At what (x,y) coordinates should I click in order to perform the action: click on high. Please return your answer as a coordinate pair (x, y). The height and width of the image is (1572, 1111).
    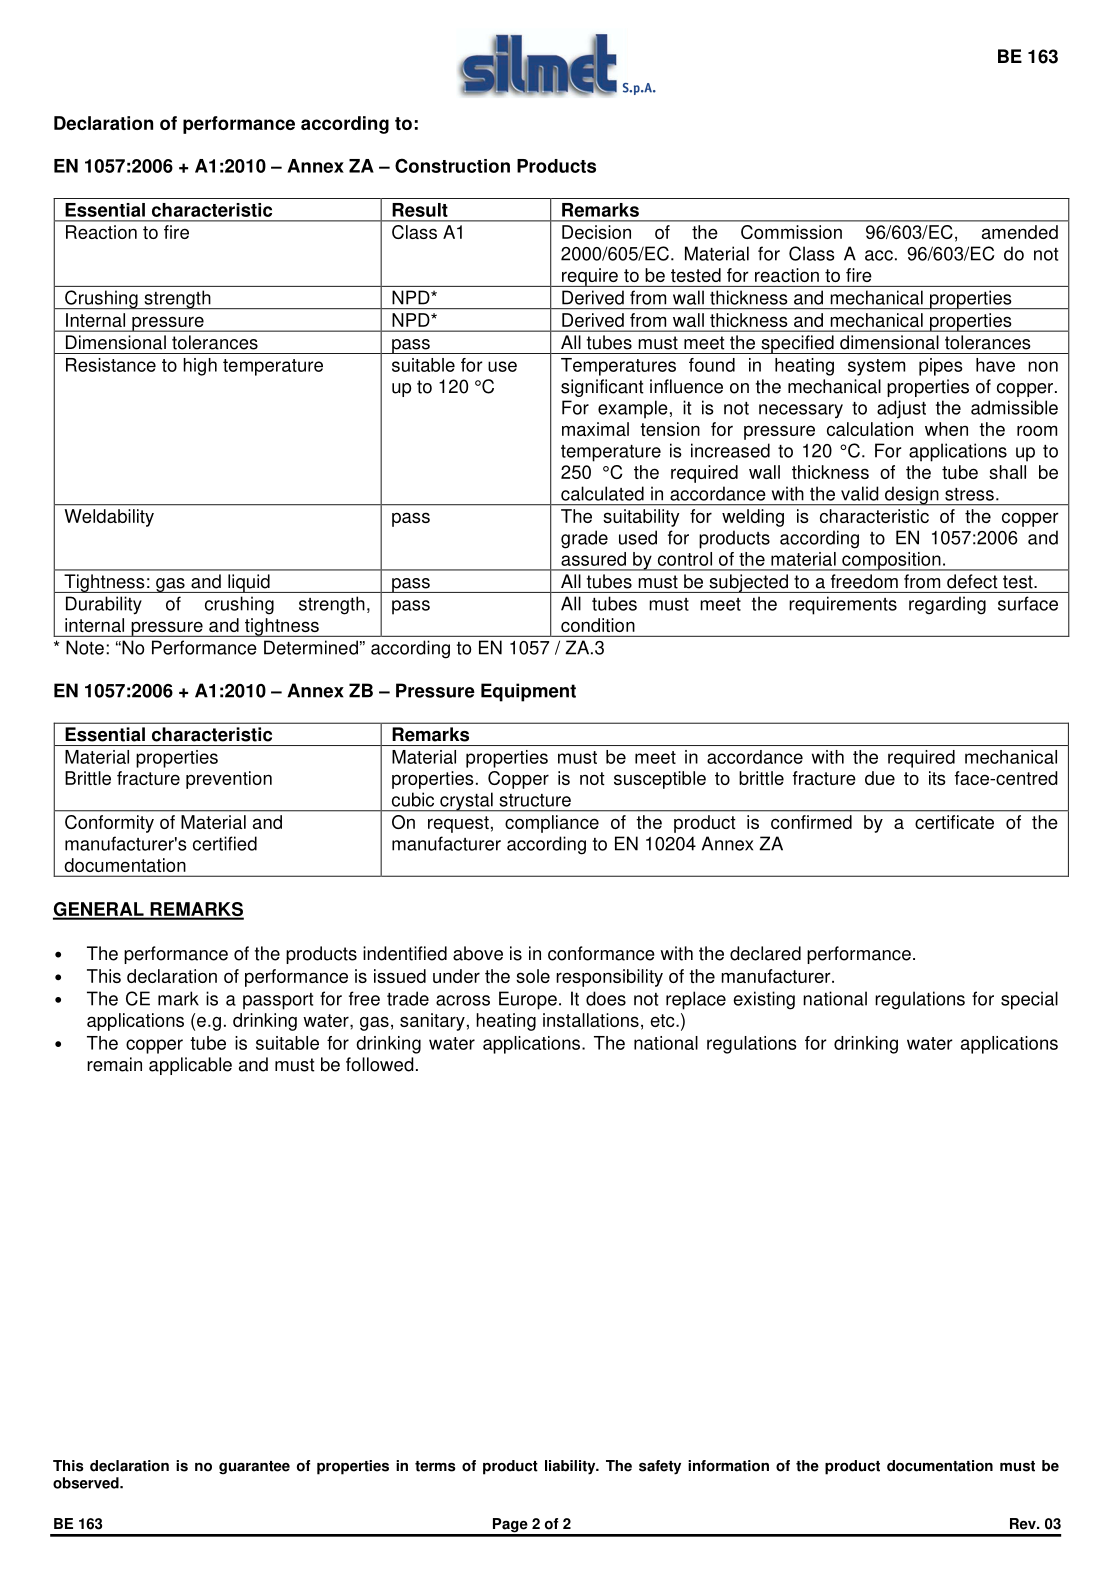
    Looking at the image, I should click on (200, 367).
